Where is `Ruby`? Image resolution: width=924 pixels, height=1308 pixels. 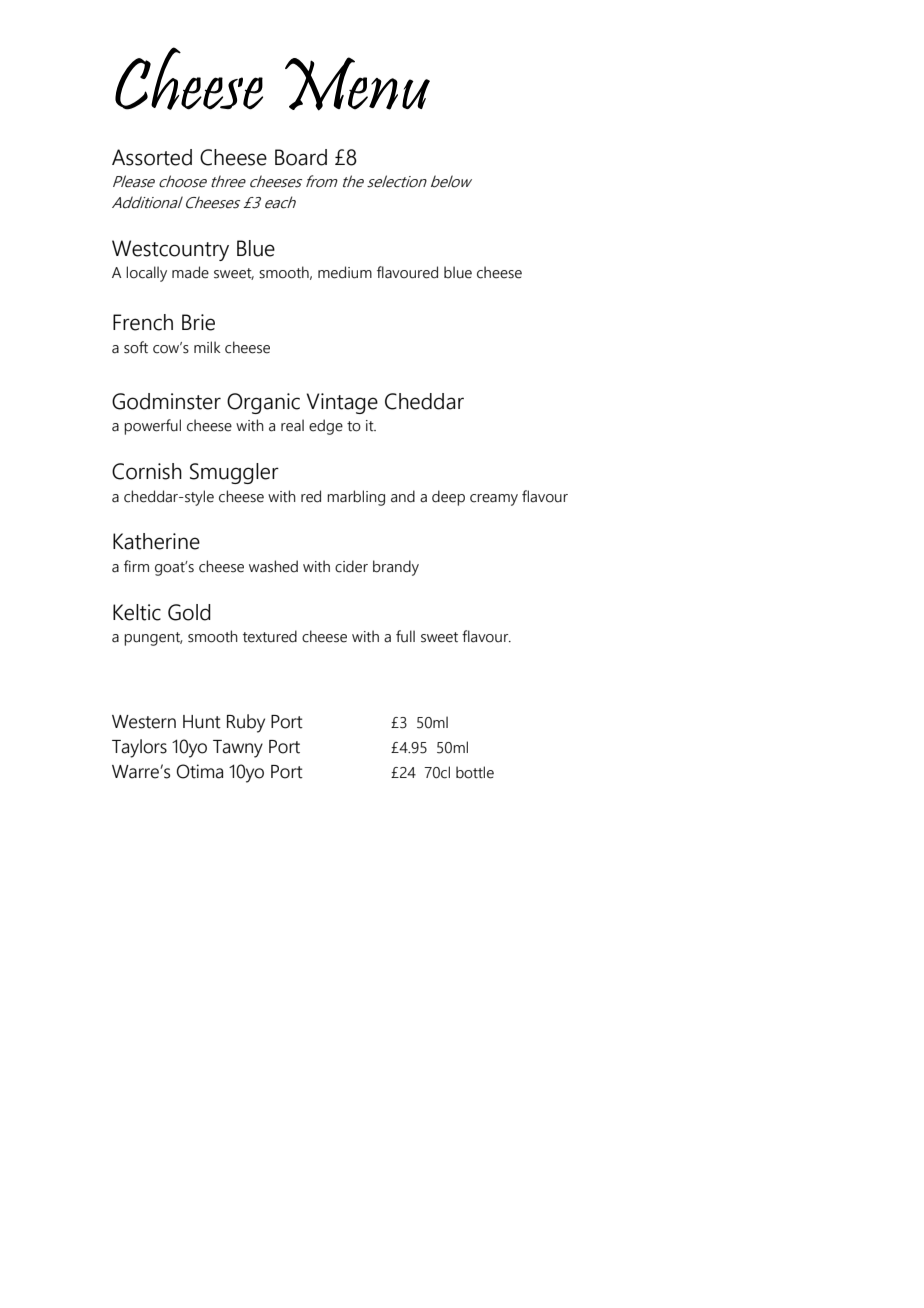 Ruby is located at coordinates (246, 723).
